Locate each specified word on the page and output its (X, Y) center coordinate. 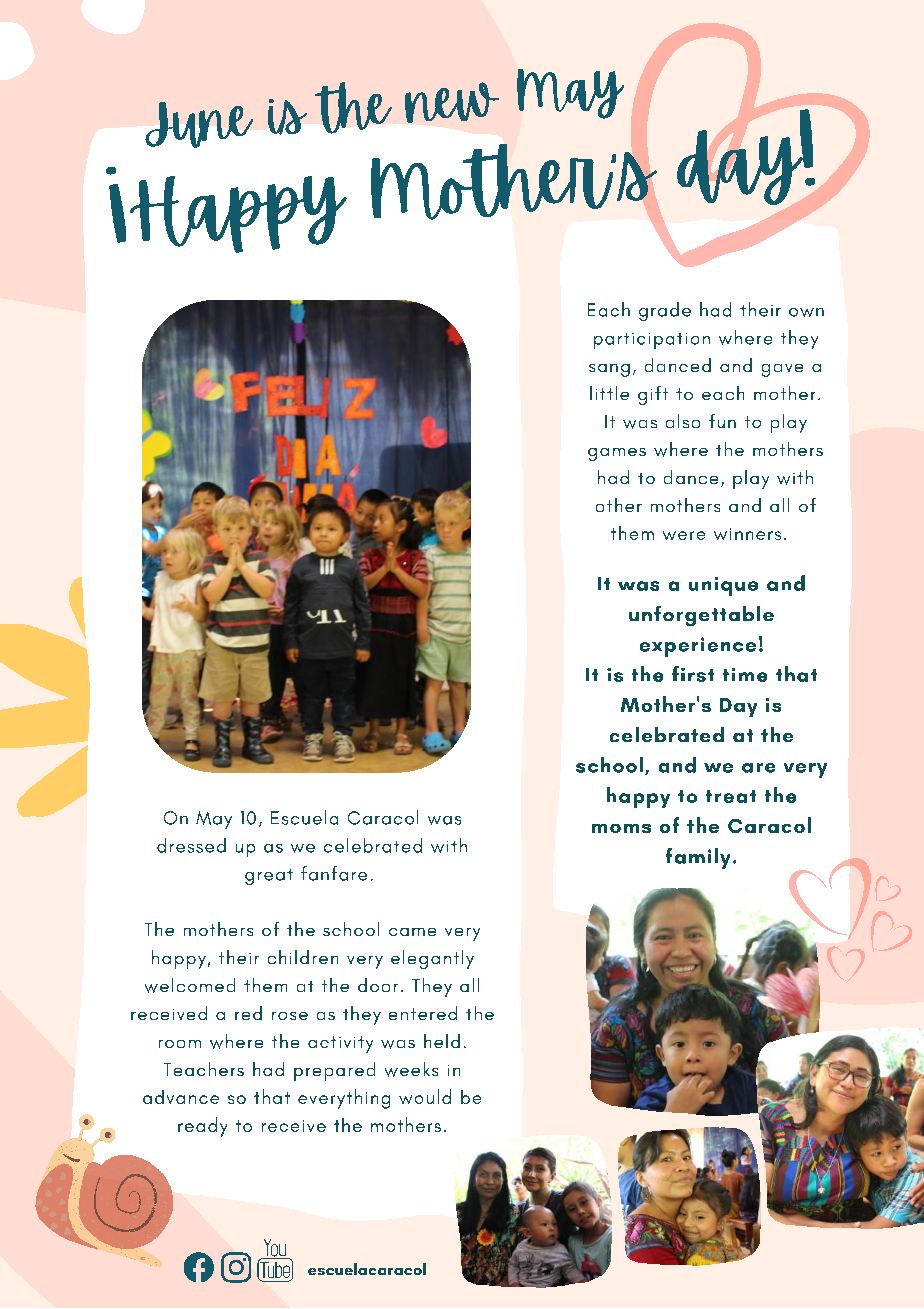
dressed (191, 845)
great (269, 877)
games (617, 454)
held (442, 1041)
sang (609, 370)
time (745, 675)
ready (202, 1127)
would (425, 1096)
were (684, 535)
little (609, 393)
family (698, 858)
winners (747, 534)
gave (782, 370)
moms (621, 828)
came (412, 932)
